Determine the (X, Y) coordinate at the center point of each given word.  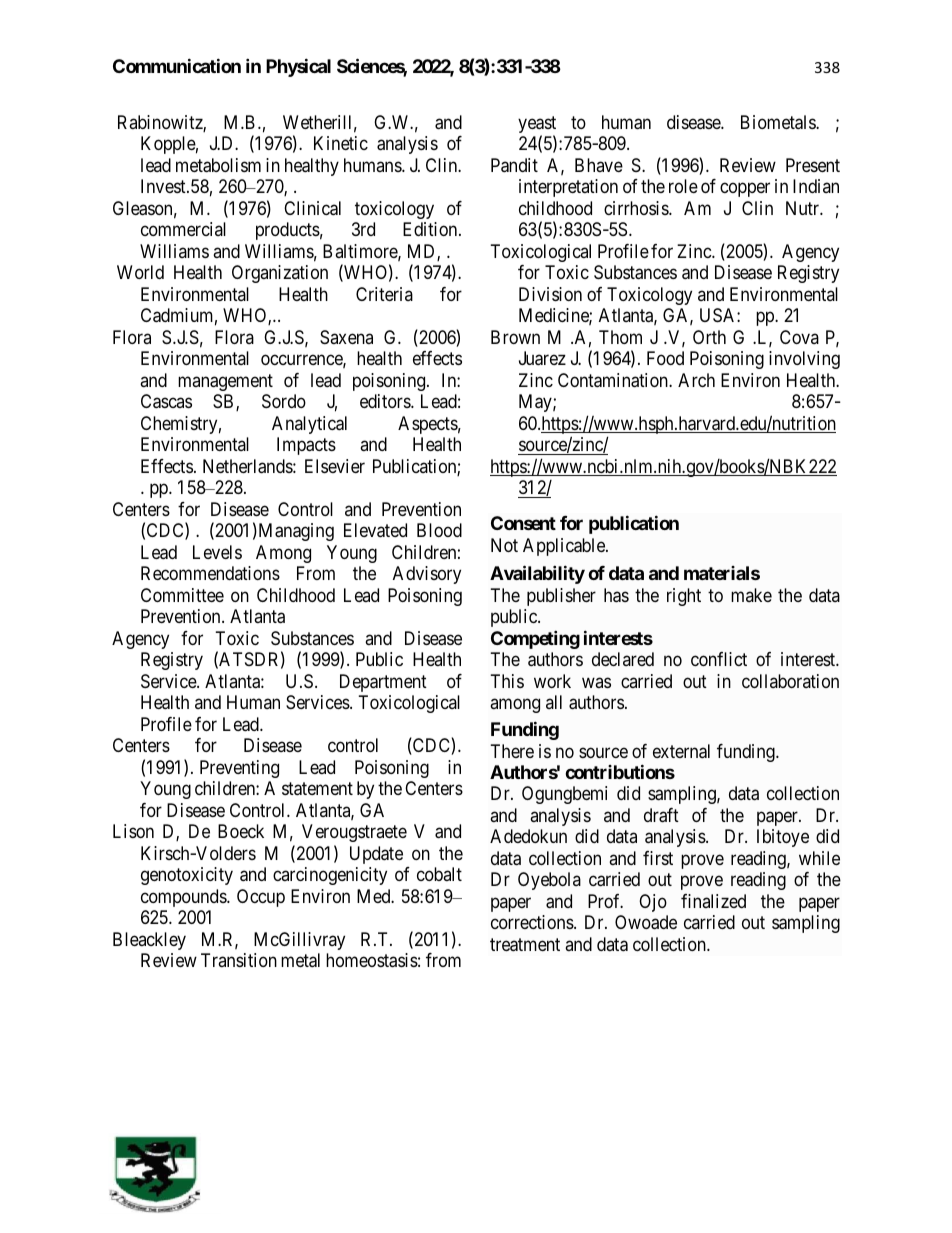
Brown (515, 337)
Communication (177, 65)
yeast (537, 126)
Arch (696, 380)
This (507, 681)
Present (813, 165)
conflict (719, 659)
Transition (239, 960)
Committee (182, 595)
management (225, 382)
